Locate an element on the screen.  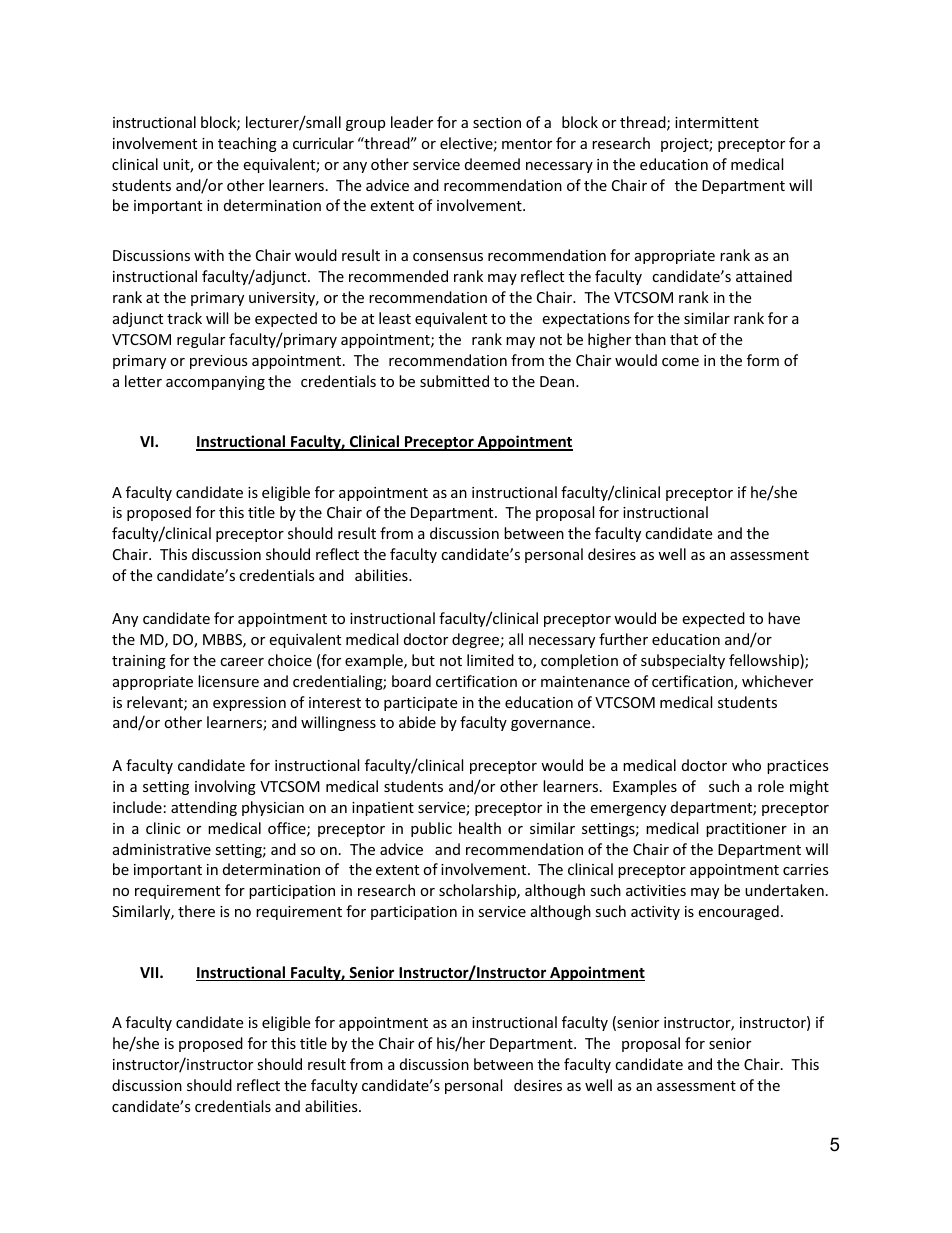
limited is located at coordinates (490, 660).
